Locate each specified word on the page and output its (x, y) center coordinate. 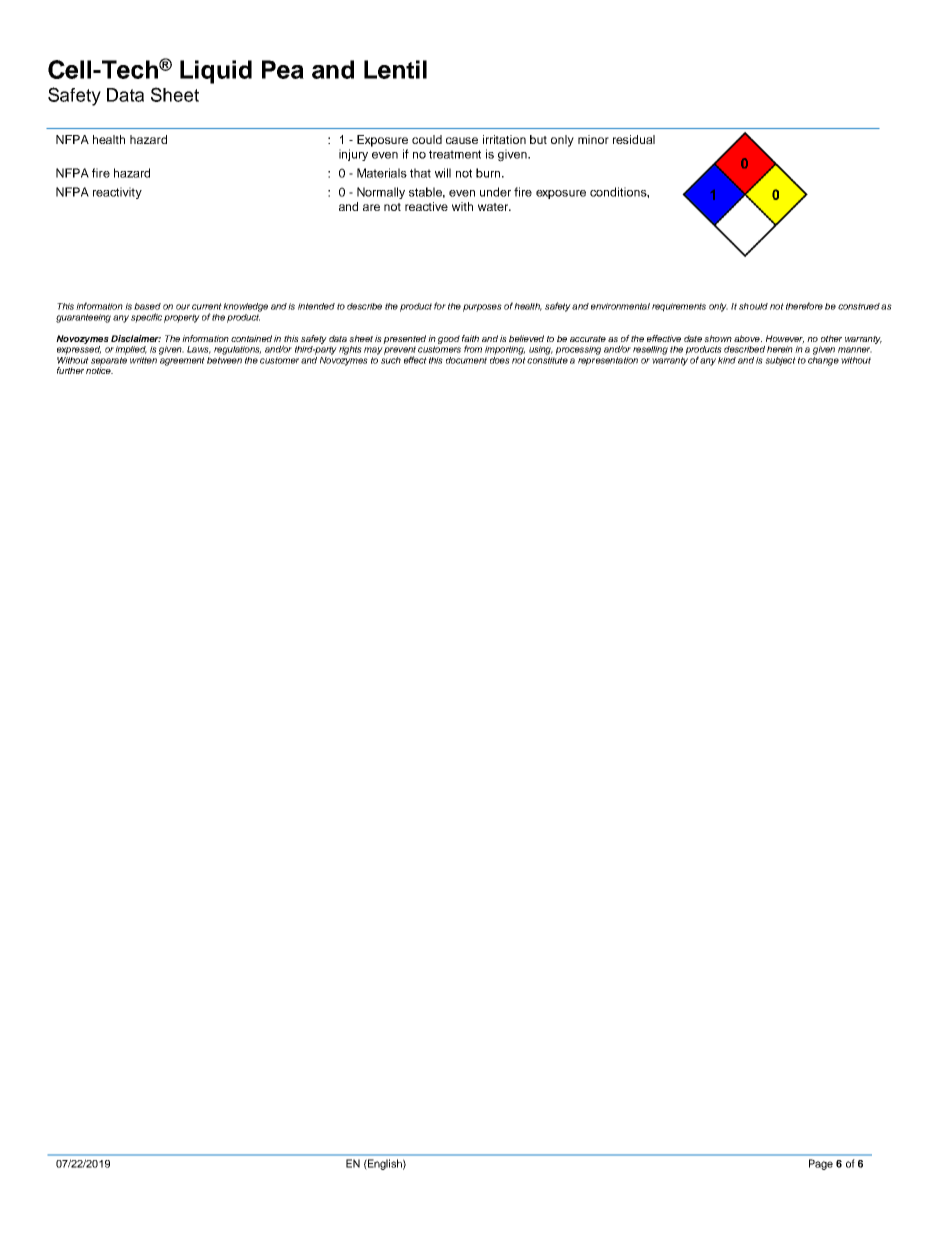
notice (99, 369)
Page (821, 1164)
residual (634, 139)
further (70, 370)
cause (462, 140)
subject (780, 361)
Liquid (216, 72)
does (500, 359)
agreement (182, 361)
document (466, 360)
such (391, 359)
